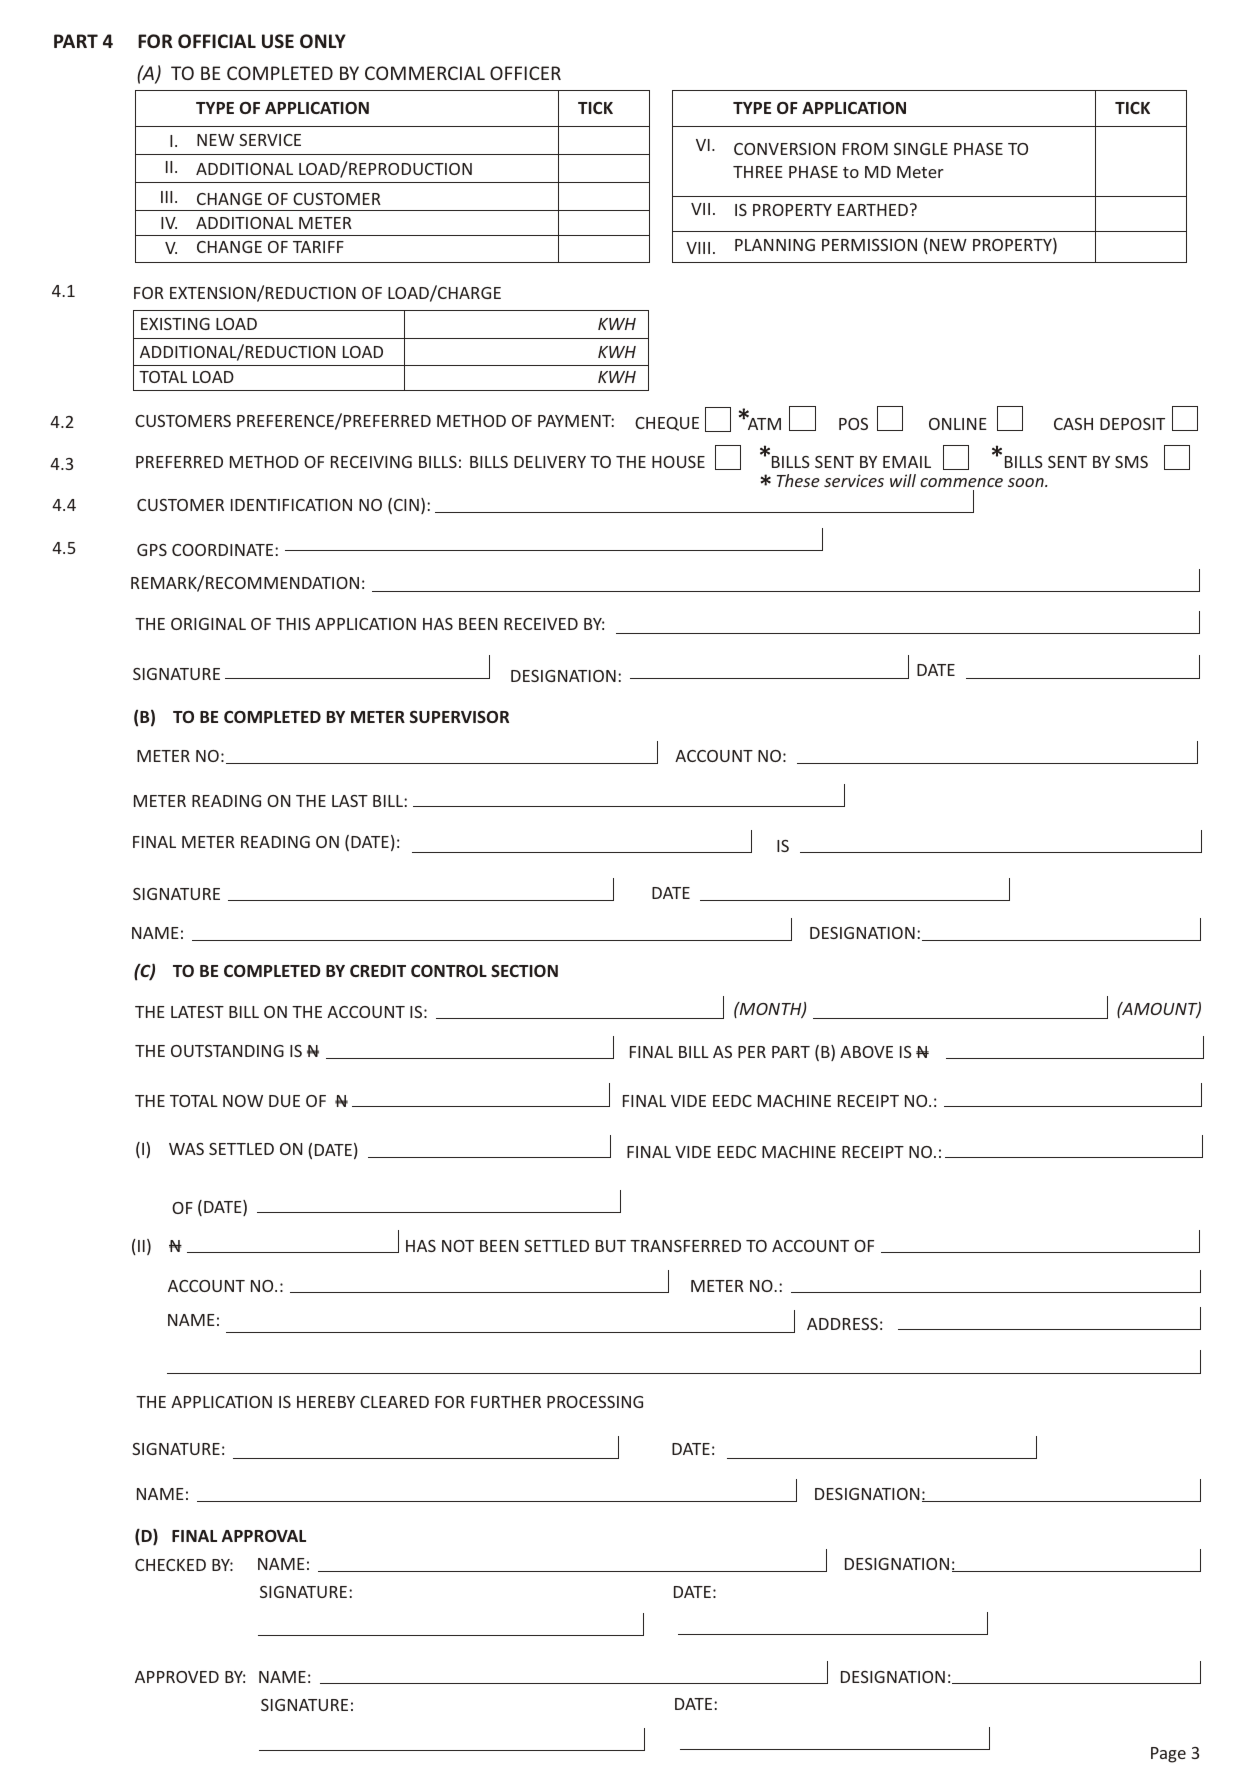  Describe the element at coordinates (323, 41) in the screenshot. I see `ONLY` at that location.
